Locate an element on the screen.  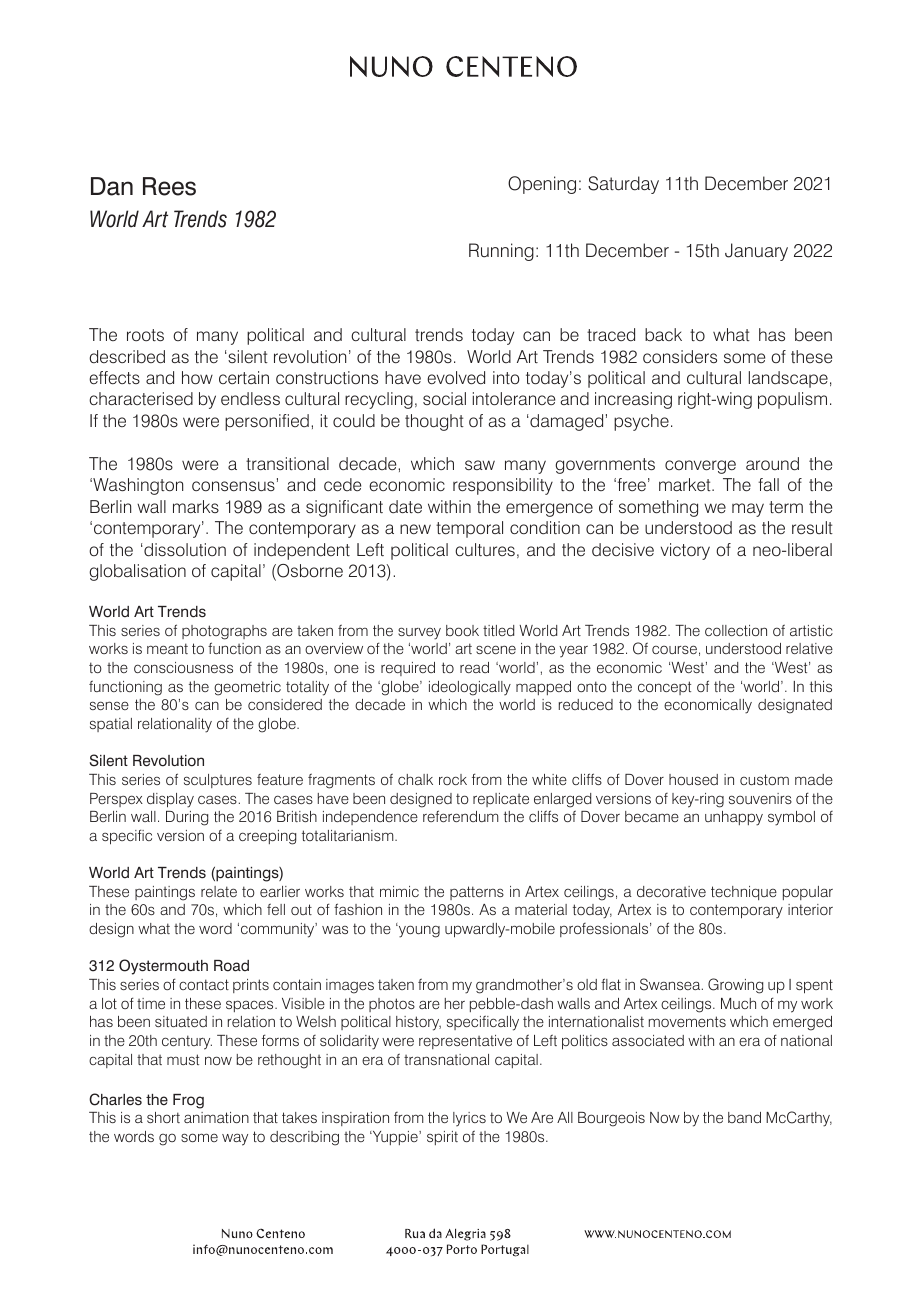
January is located at coordinates (756, 252).
